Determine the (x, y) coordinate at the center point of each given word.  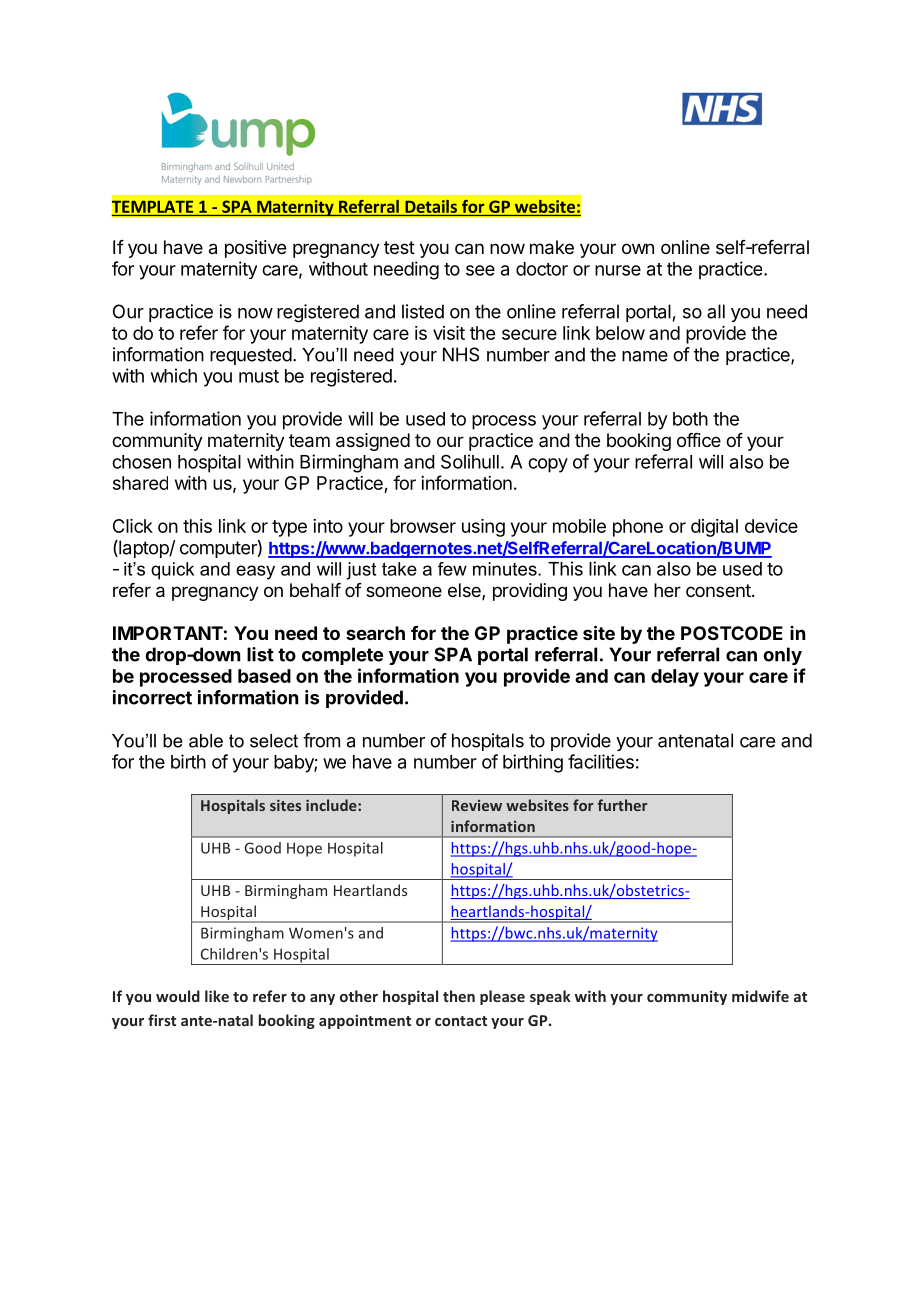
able (206, 741)
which (174, 375)
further (622, 805)
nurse (618, 270)
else (465, 591)
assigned (373, 442)
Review (477, 805)
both (690, 419)
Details (431, 206)
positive (255, 249)
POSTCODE (732, 633)
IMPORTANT (168, 633)
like (217, 996)
